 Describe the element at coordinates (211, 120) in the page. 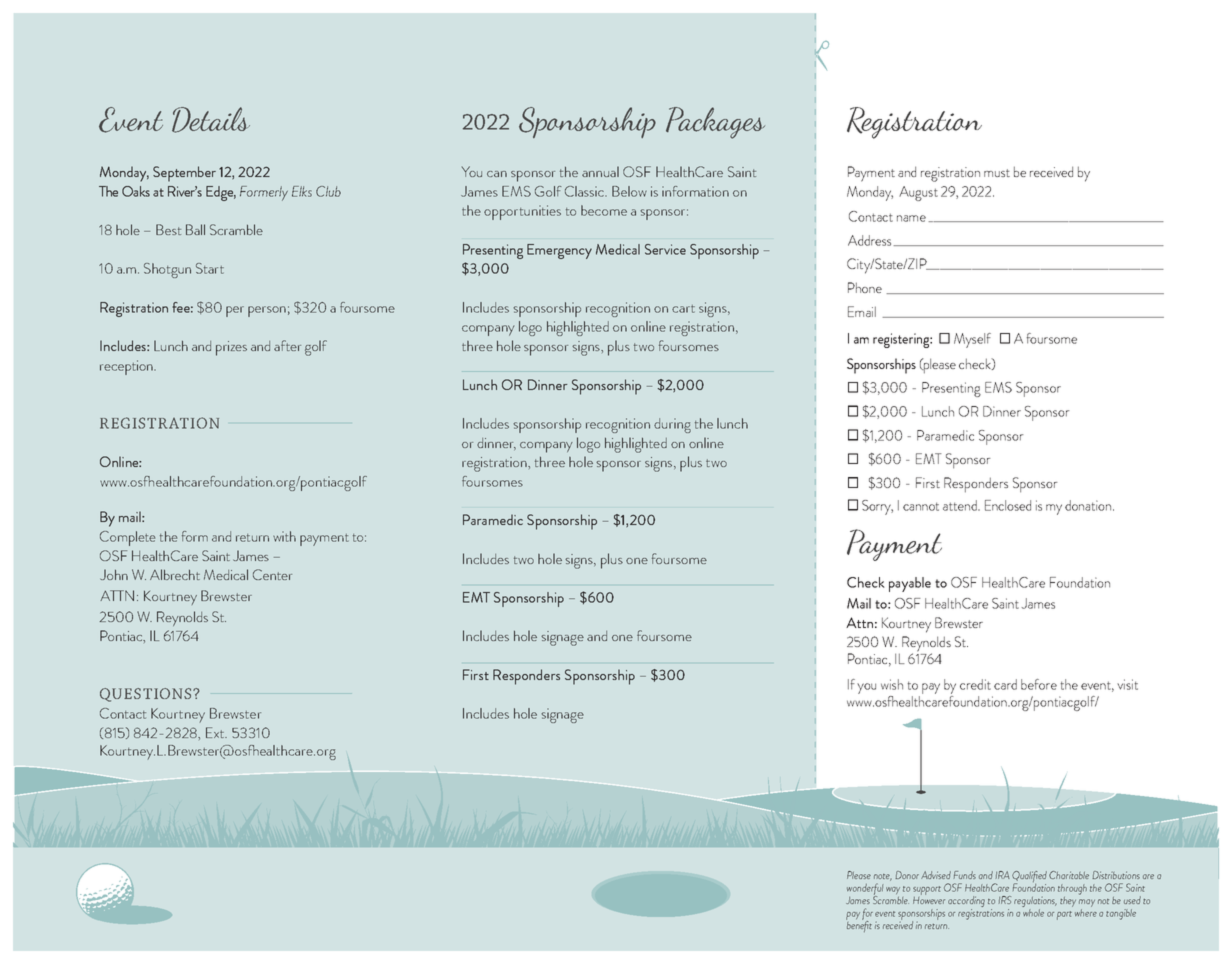

I see `Details` at that location.
